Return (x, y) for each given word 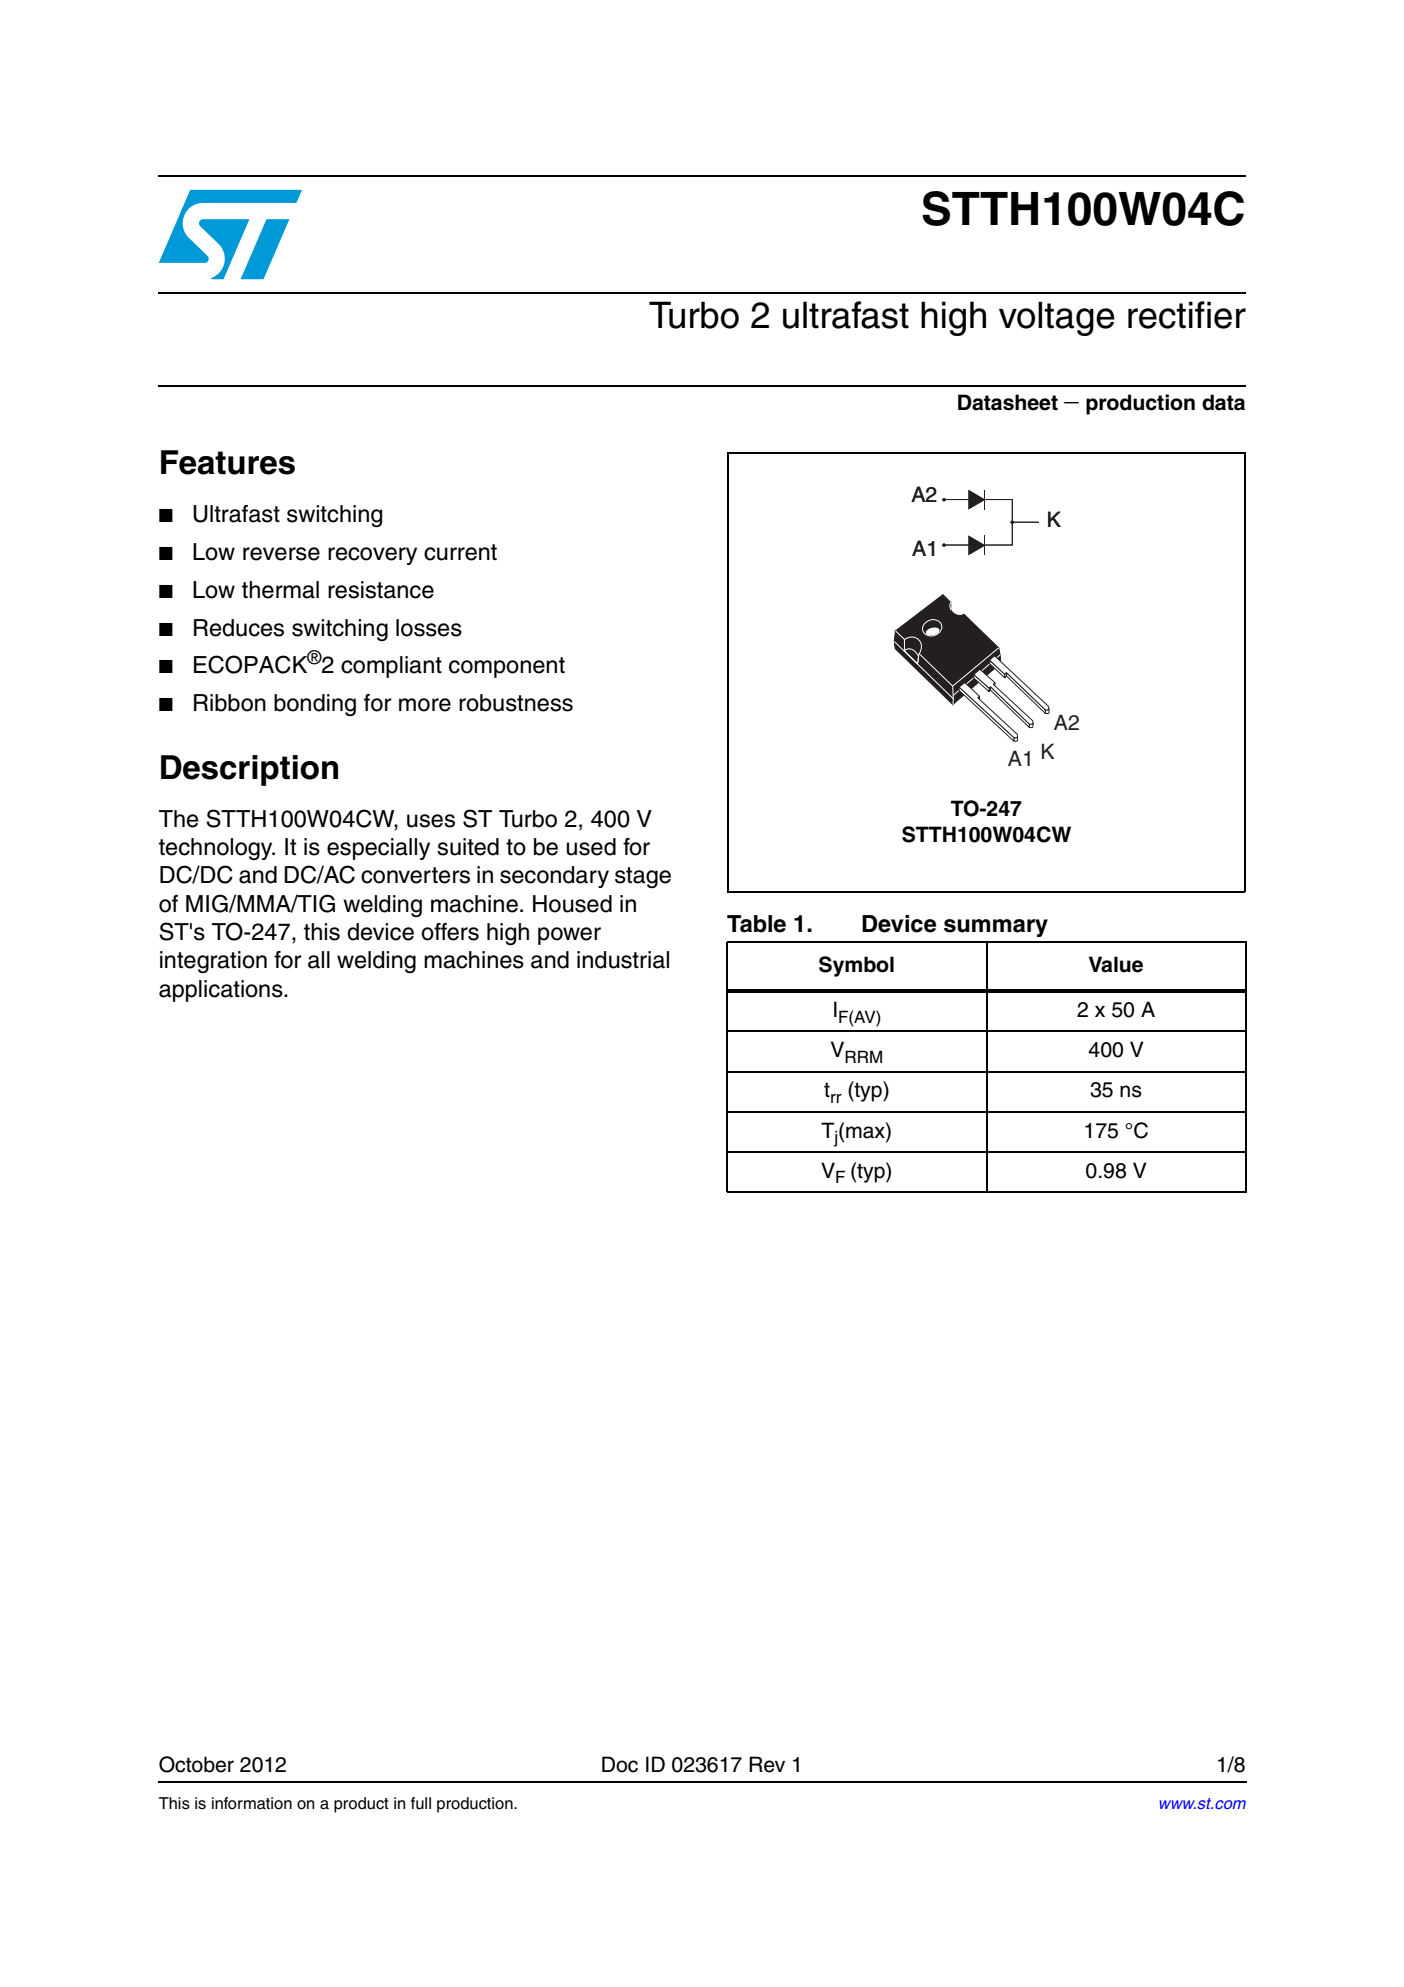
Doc (620, 1764)
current (460, 552)
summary (996, 928)
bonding (315, 705)
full (421, 1803)
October (196, 1764)
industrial (623, 960)
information (252, 1803)
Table (756, 924)
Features (228, 462)
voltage (1057, 318)
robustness (516, 703)
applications (222, 991)
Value (1116, 964)
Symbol (856, 966)
